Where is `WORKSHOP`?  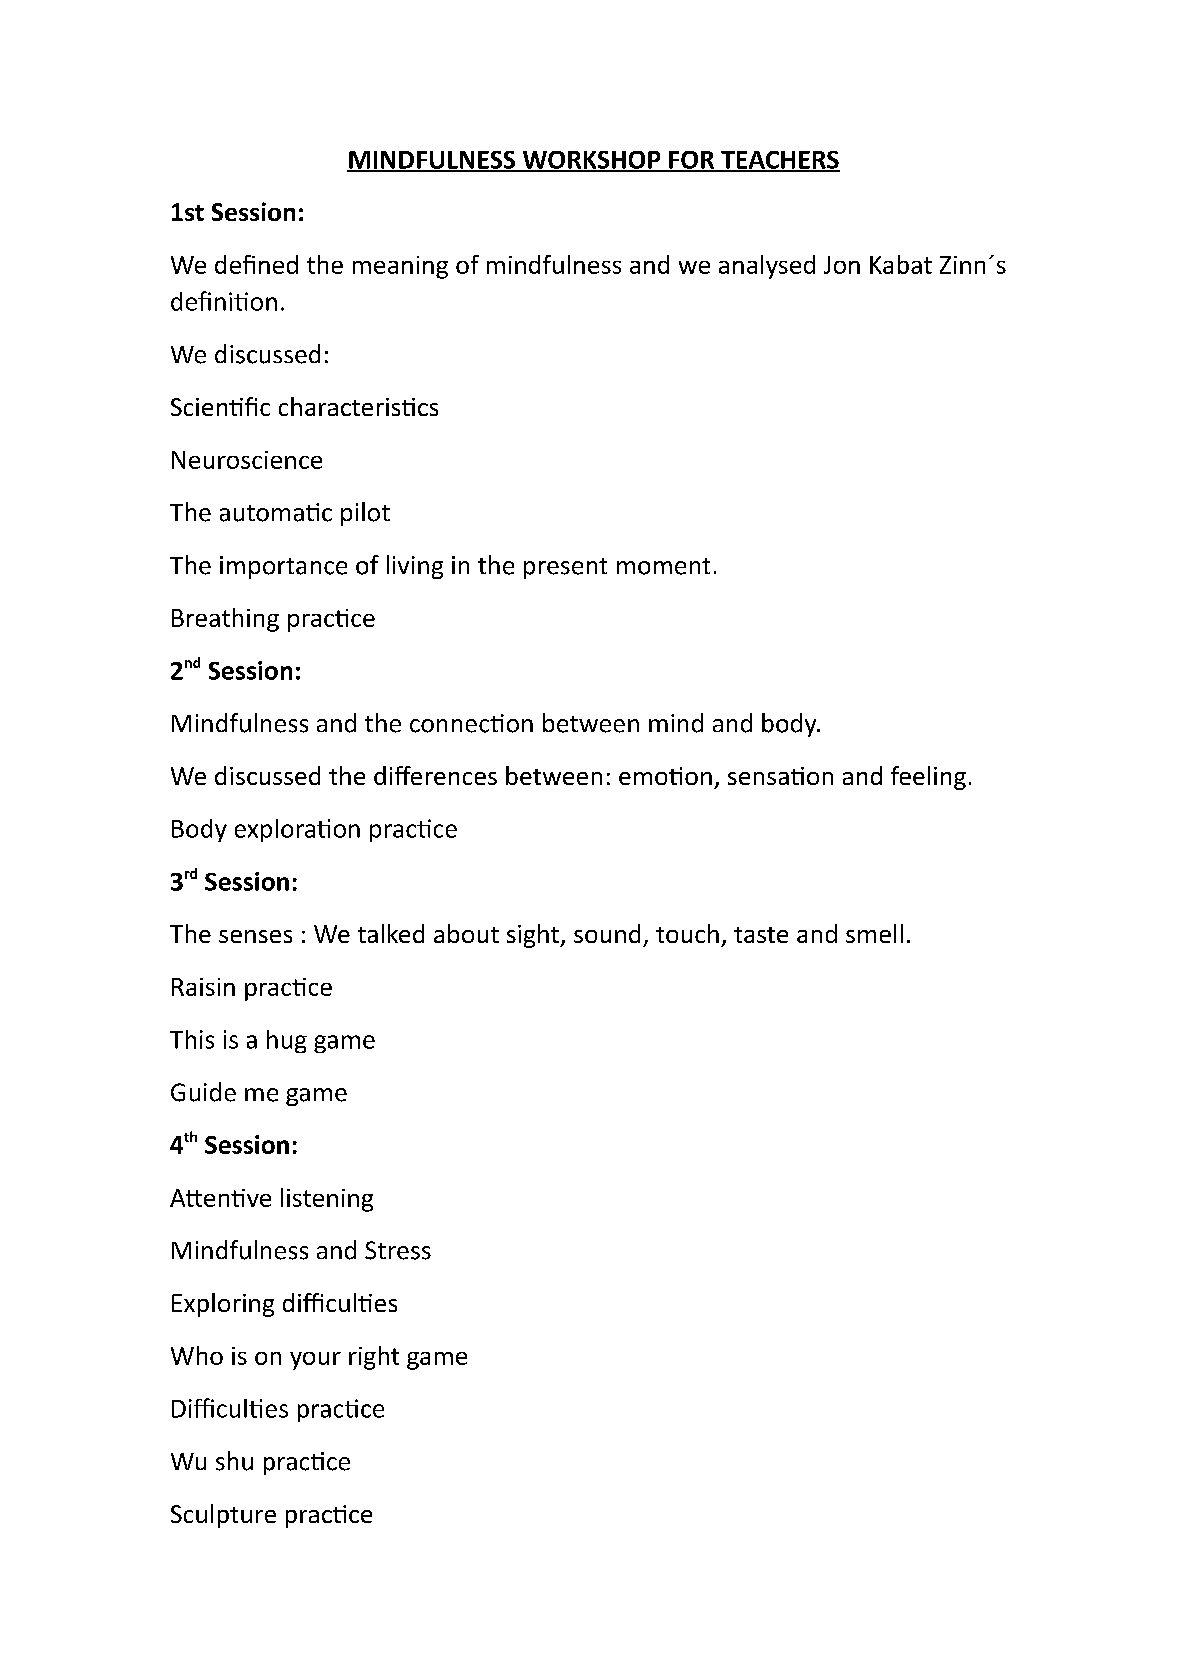 WORKSHOP is located at coordinates (591, 161).
